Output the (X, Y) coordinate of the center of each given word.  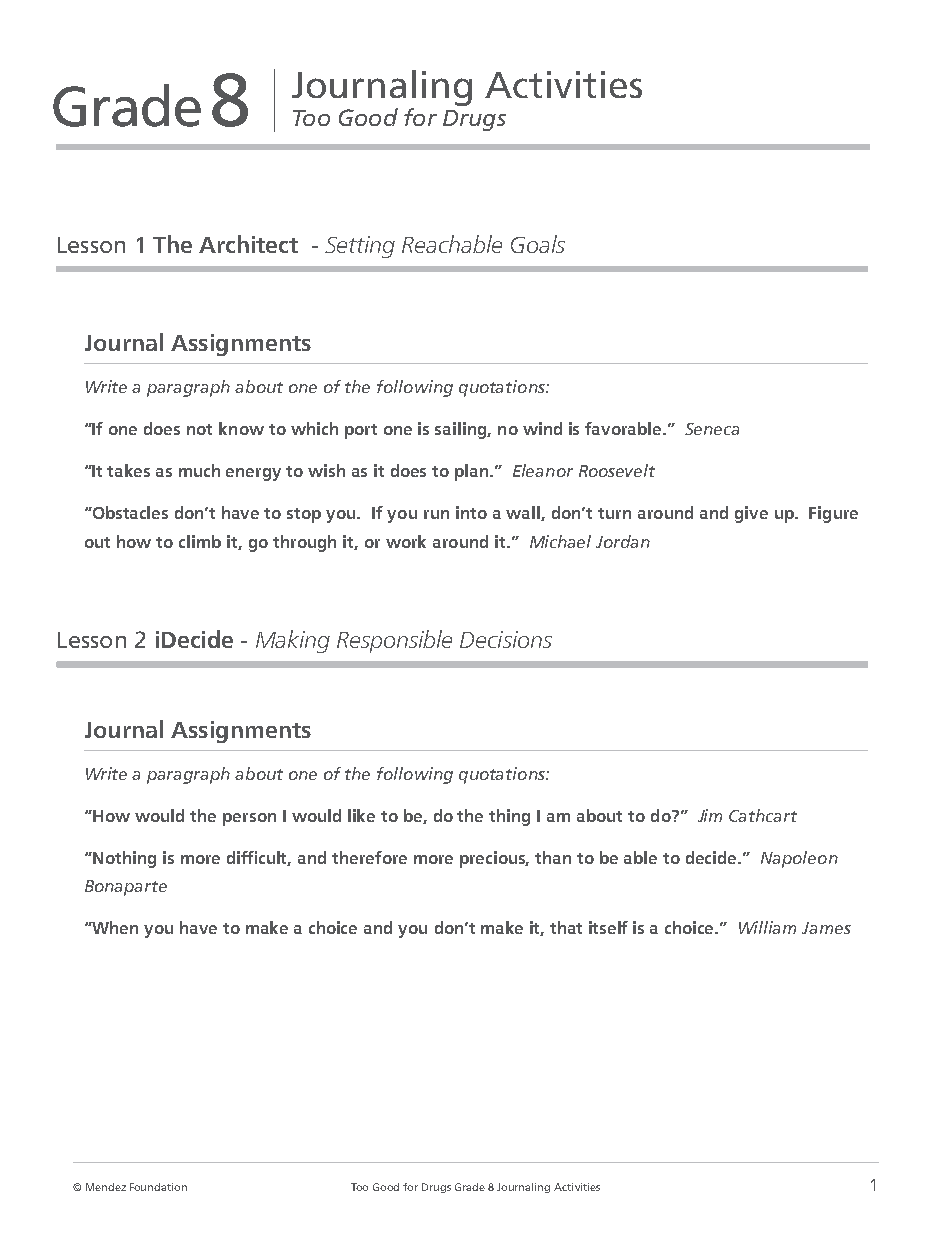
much (199, 470)
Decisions (506, 639)
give (751, 514)
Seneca (712, 429)
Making (293, 641)
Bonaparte (126, 888)
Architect (248, 244)
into (471, 512)
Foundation (158, 1187)
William (767, 927)
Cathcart (763, 815)
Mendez (106, 1187)
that (566, 927)
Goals (538, 244)
